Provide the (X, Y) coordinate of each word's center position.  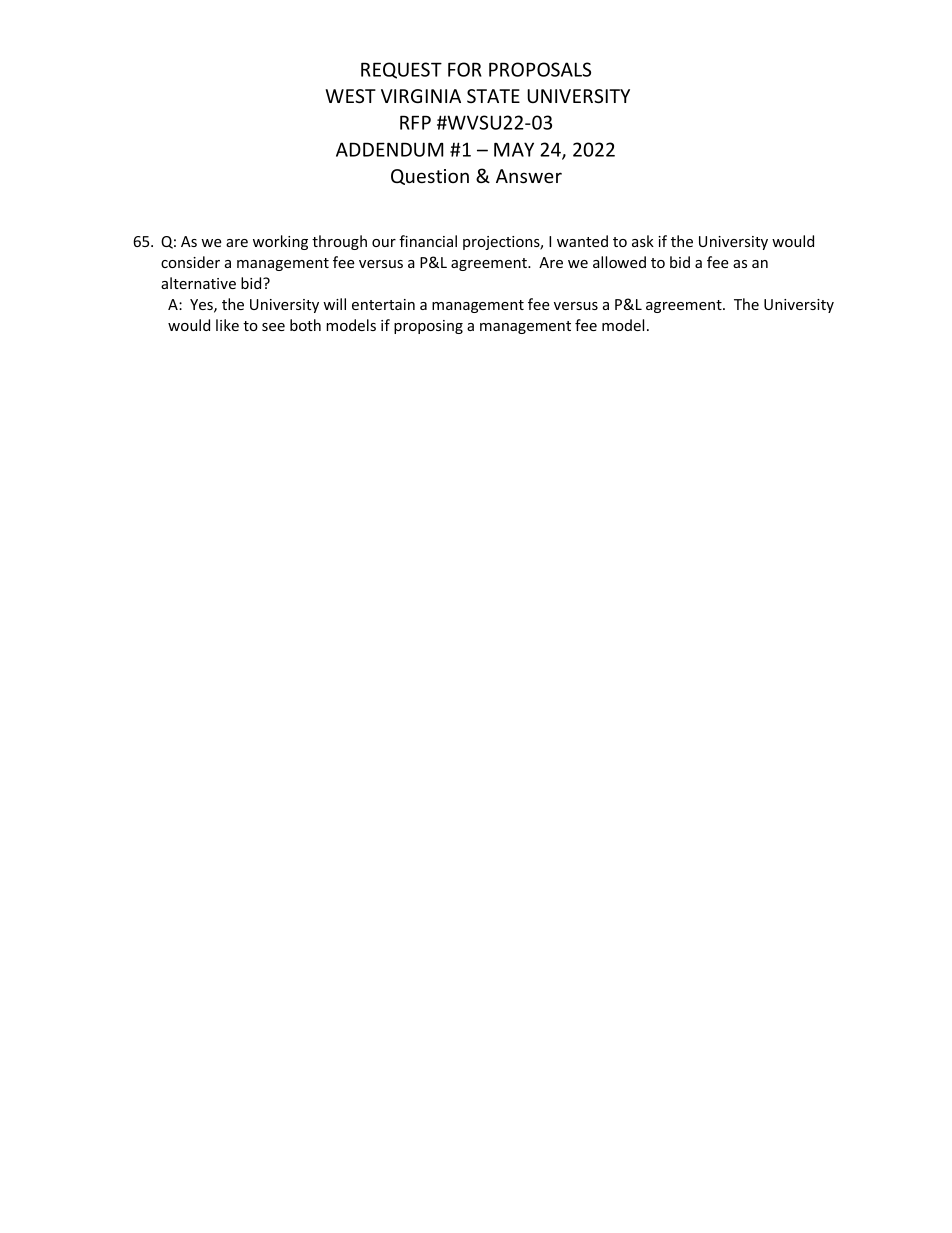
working (280, 242)
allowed (619, 262)
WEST (350, 96)
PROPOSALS (540, 69)
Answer (529, 176)
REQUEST (401, 70)
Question (430, 177)
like (227, 325)
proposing (428, 327)
